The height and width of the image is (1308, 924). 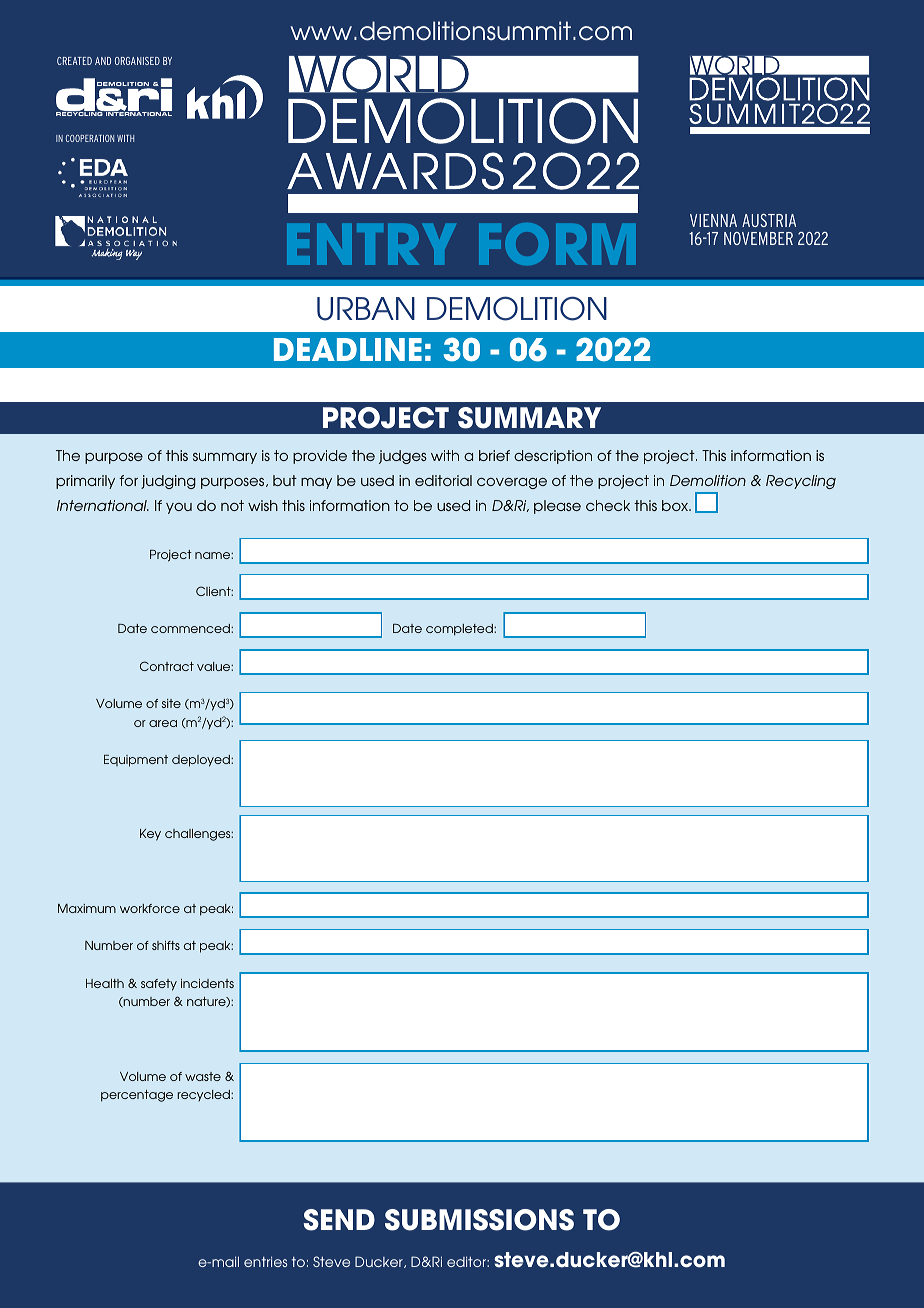 I want to click on check, so click(x=608, y=505).
